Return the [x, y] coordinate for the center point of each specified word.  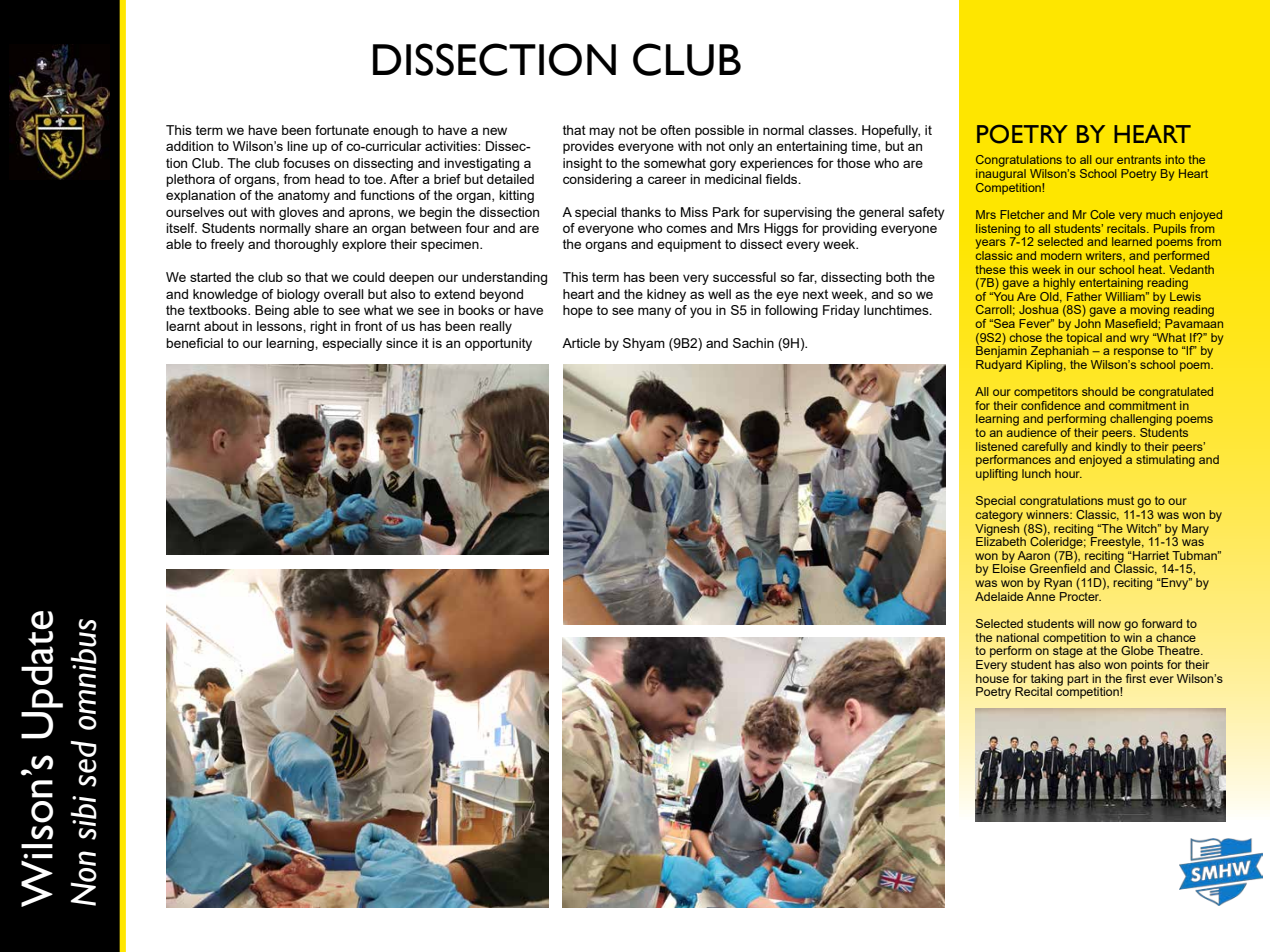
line [297, 146]
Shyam [644, 344]
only [741, 147]
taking [1047, 681]
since [402, 343]
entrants [1139, 159]
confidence [1051, 404]
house [992, 677]
